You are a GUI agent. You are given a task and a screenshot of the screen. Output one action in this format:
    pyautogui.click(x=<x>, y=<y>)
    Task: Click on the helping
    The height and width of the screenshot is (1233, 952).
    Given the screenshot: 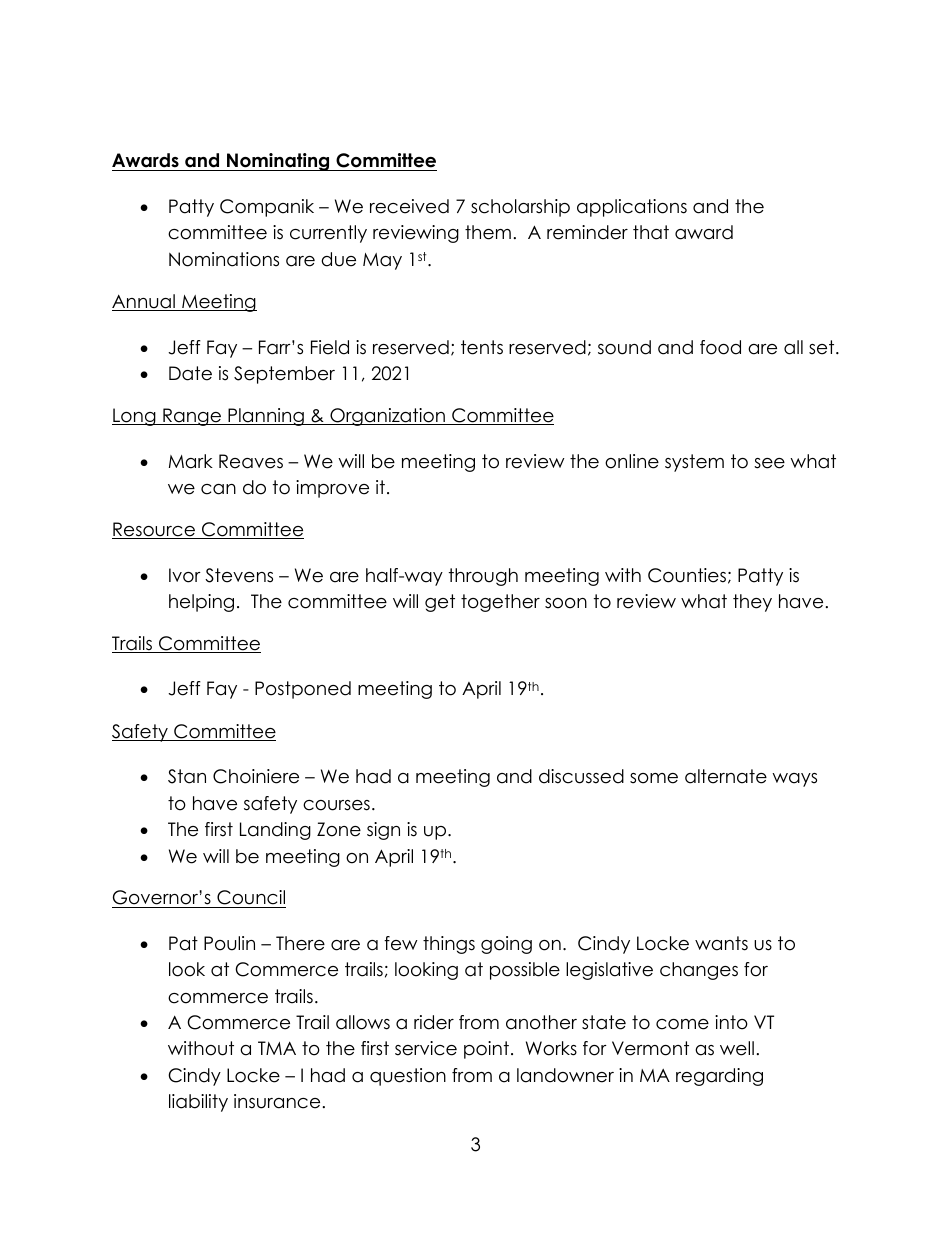 What is the action you would take?
    pyautogui.click(x=201, y=603)
